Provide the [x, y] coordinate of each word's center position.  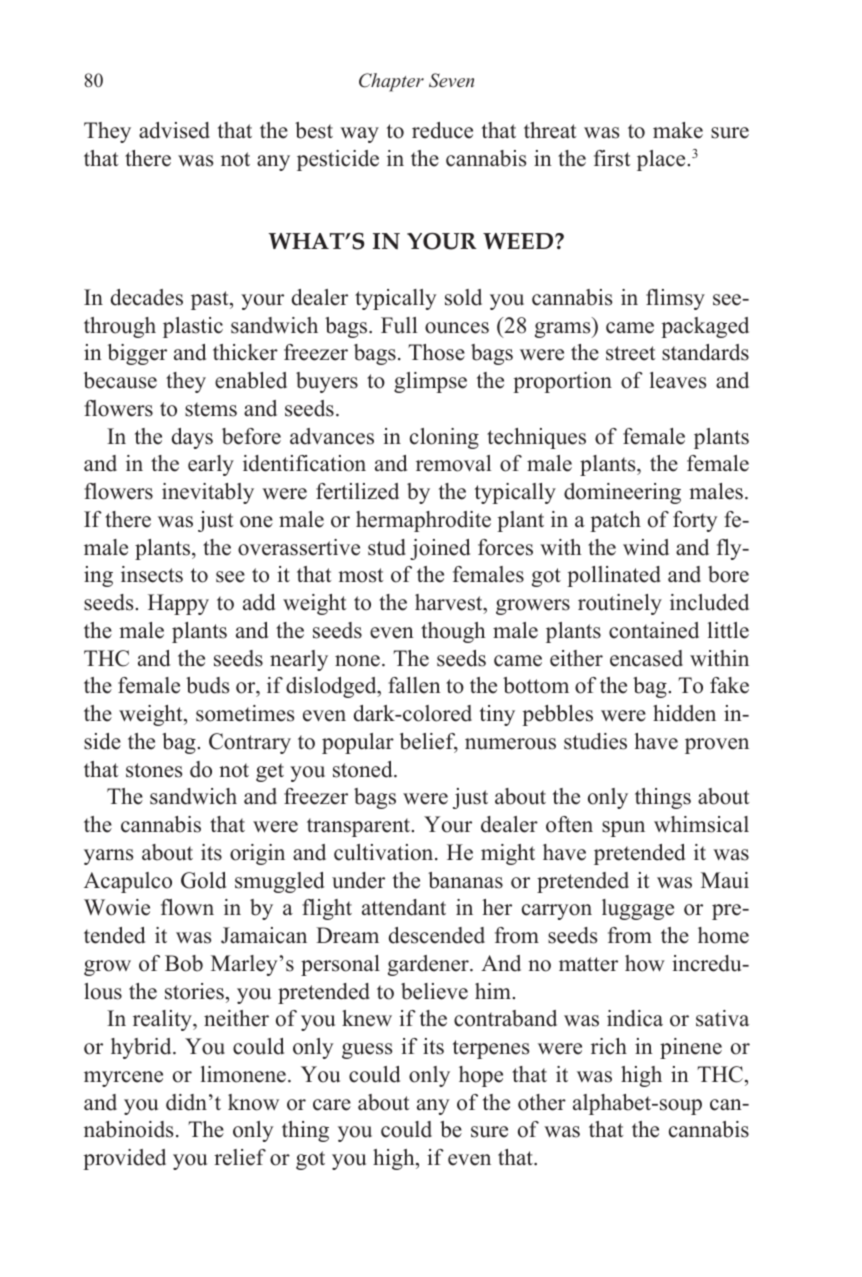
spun [623, 829]
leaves [678, 380]
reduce [442, 130]
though [453, 632]
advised [174, 130]
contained [654, 630]
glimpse [430, 382]
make [678, 130]
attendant [404, 907]
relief [240, 1157]
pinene [691, 1048]
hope [481, 1076]
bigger [137, 354]
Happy [178, 604]
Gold [203, 880]
